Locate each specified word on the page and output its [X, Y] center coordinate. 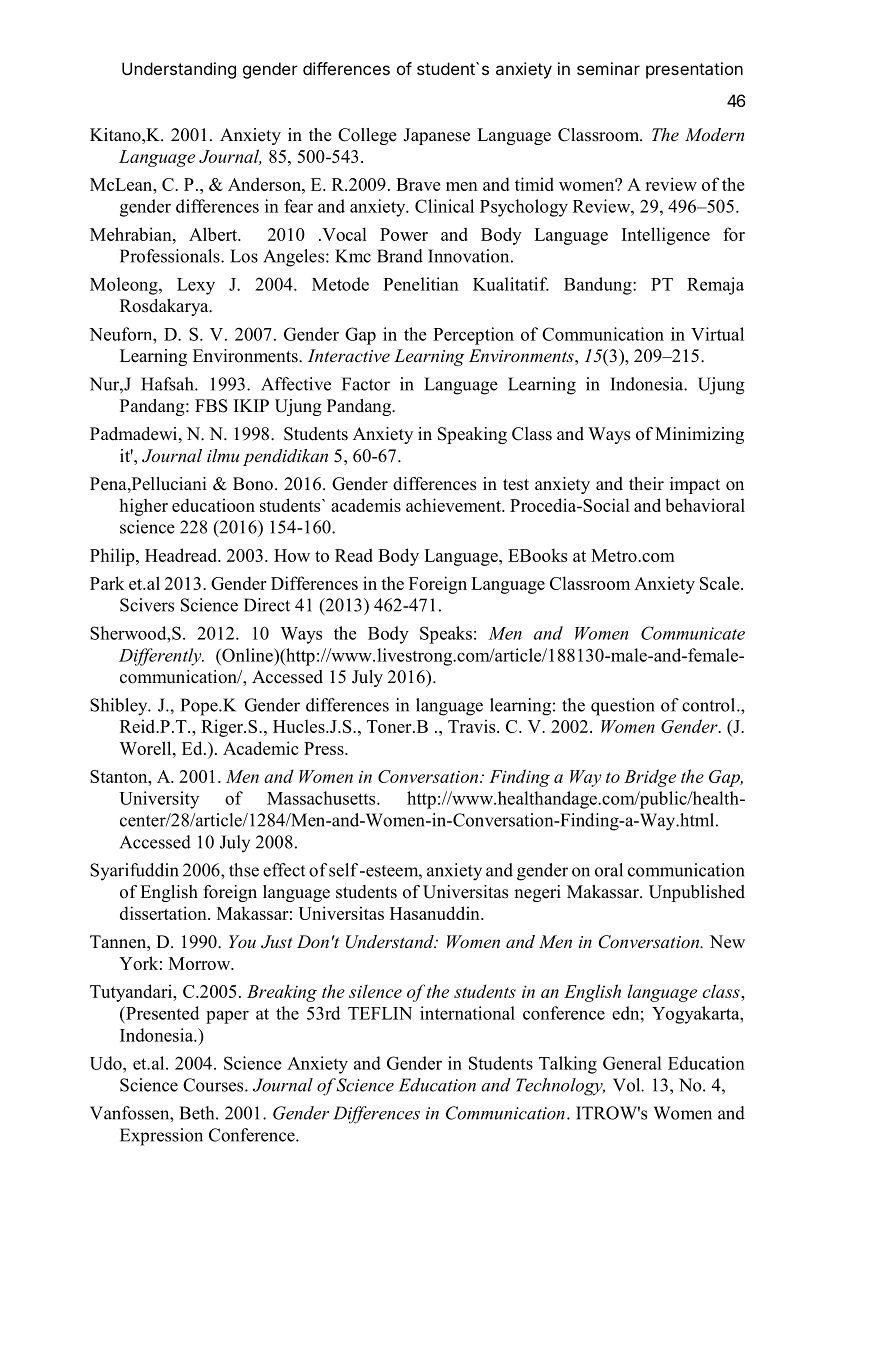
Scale [721, 583]
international [467, 1013]
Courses [214, 1085]
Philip [113, 557]
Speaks [446, 635]
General [632, 1063]
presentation [694, 70]
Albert [214, 234]
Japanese [436, 136]
